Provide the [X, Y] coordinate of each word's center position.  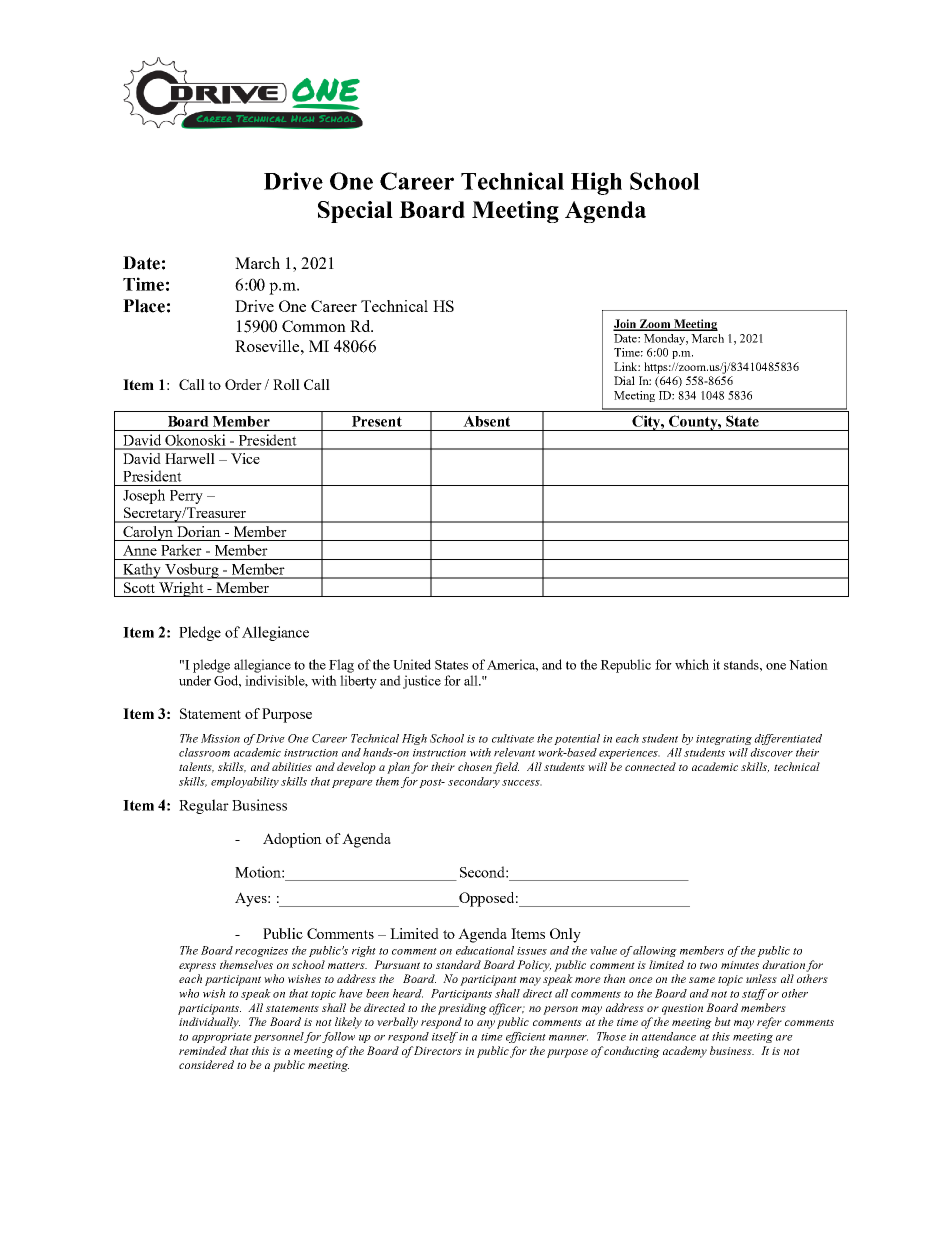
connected [650, 766]
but [723, 1021]
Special [355, 212]
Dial [624, 380]
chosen [476, 767]
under [195, 680]
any [486, 1024]
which [692, 664]
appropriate [222, 1038]
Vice [245, 458]
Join [626, 325]
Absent [486, 421]
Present [377, 421]
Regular [204, 806]
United [412, 664]
